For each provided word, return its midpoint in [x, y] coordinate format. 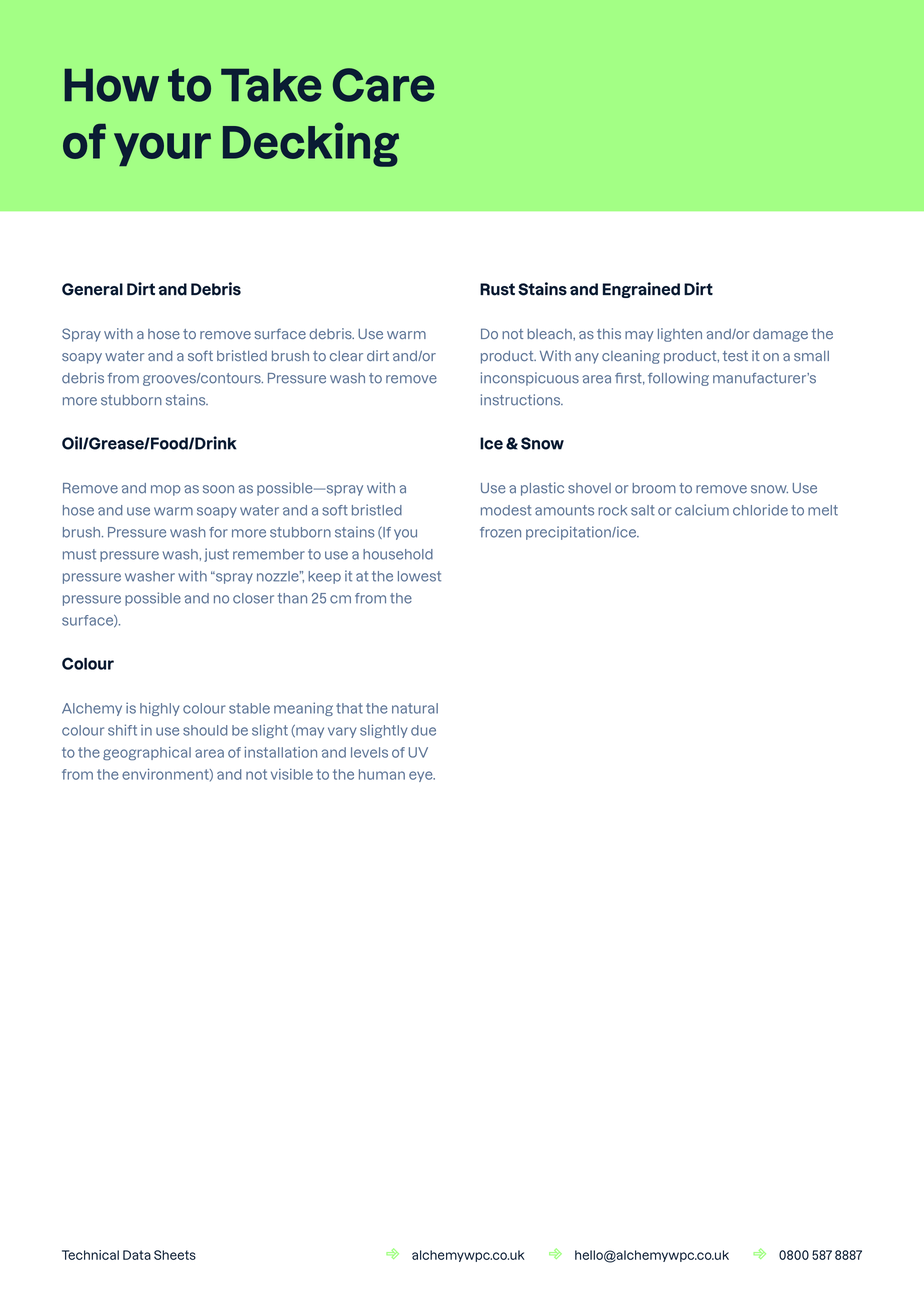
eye [422, 776]
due [423, 730]
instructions [522, 400]
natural [415, 708]
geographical [147, 754]
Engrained [641, 290]
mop [166, 490]
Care [383, 85]
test [735, 356]
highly [160, 709]
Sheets [175, 1255]
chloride [760, 510]
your [162, 149]
